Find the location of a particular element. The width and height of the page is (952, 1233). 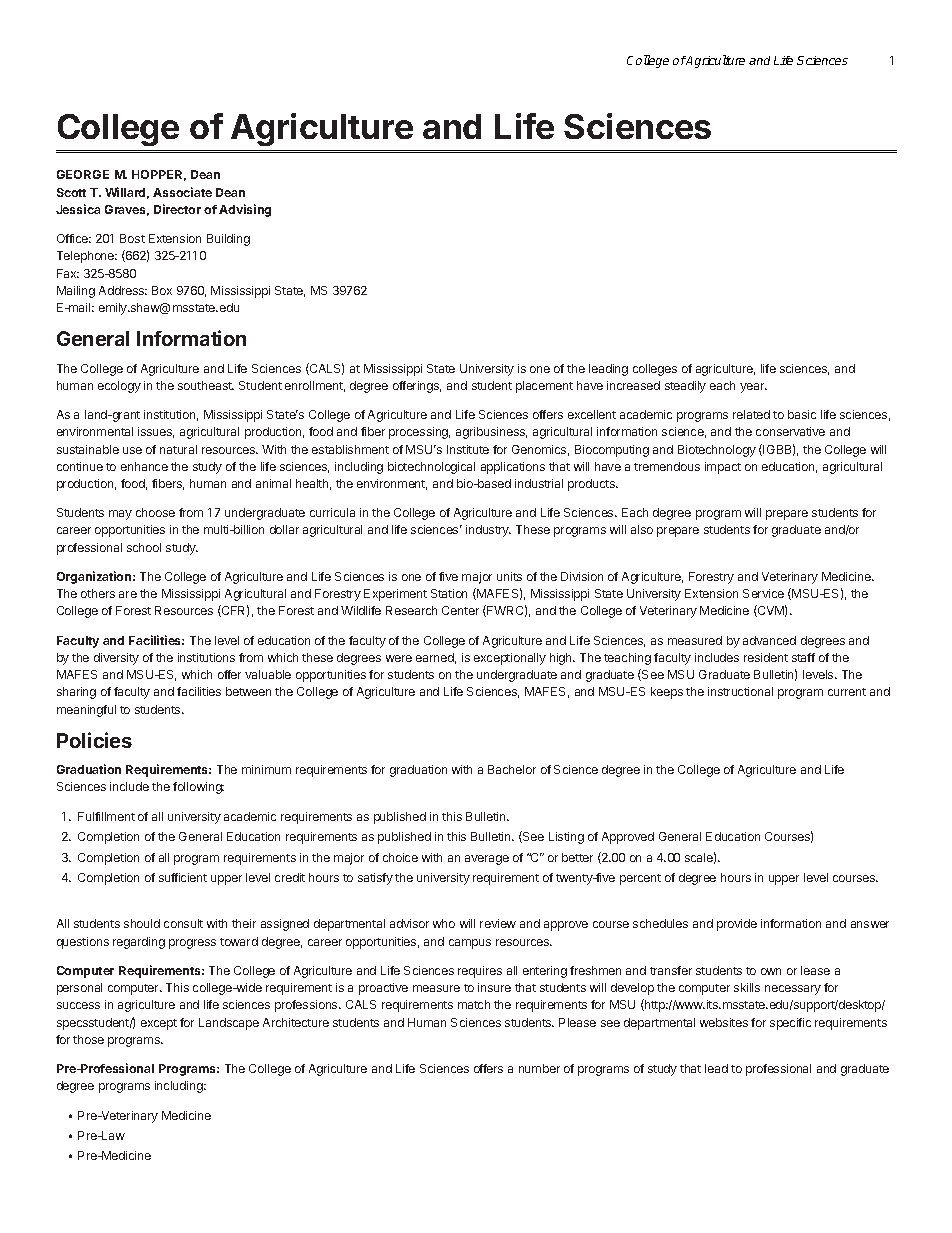

Advising is located at coordinates (245, 210).
